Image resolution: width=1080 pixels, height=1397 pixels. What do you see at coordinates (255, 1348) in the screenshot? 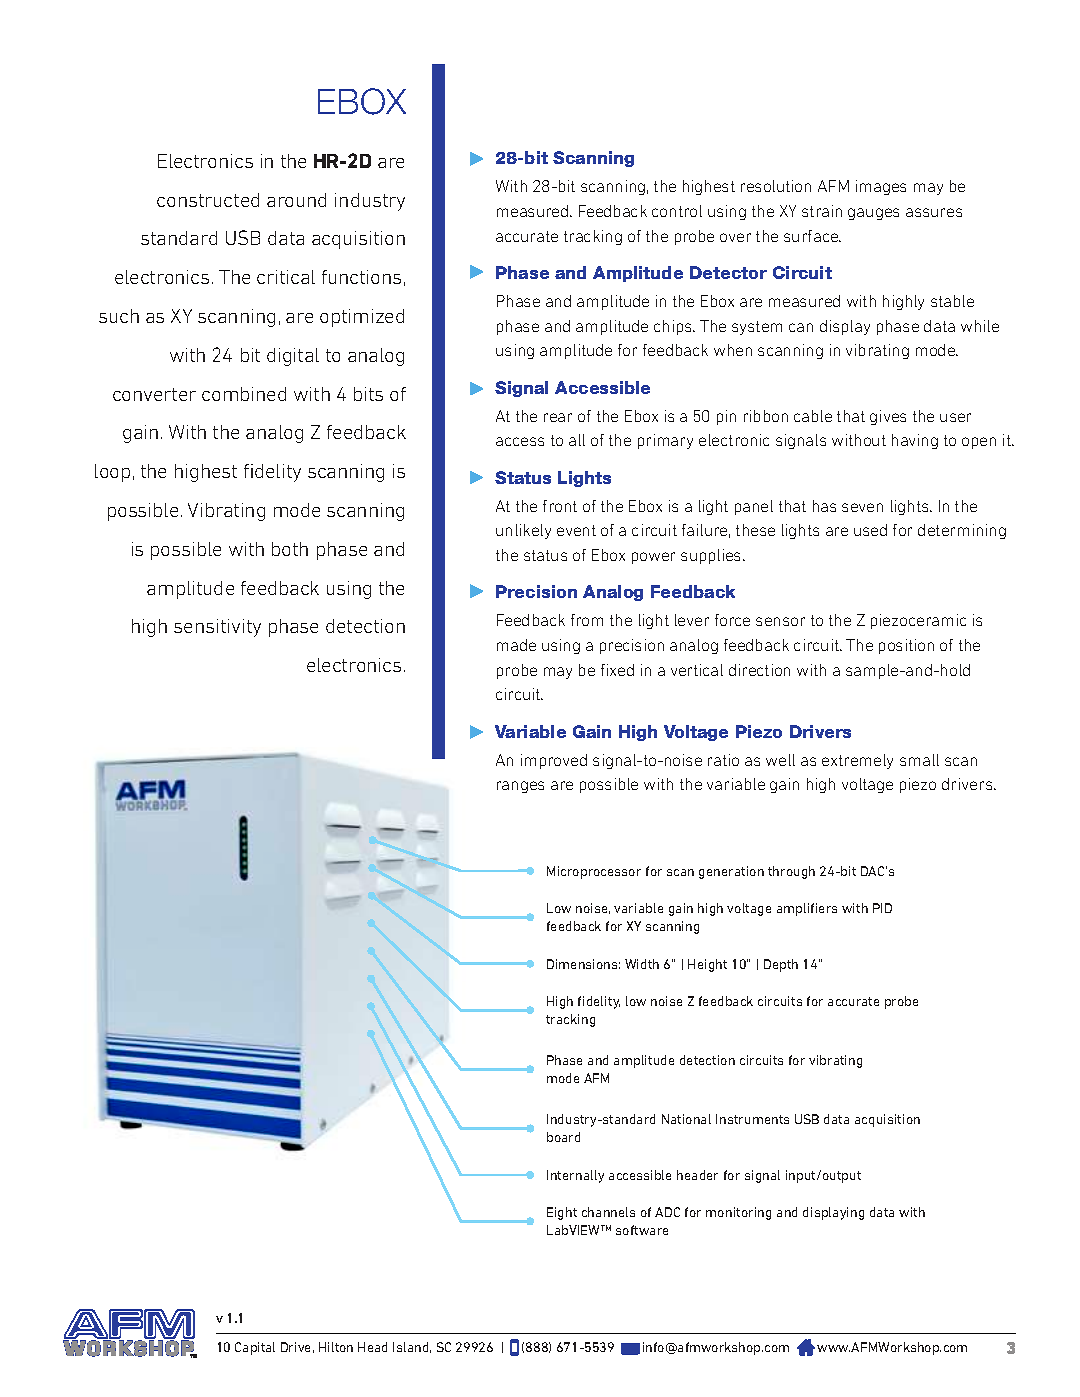
I see `Capital` at bounding box center [255, 1348].
